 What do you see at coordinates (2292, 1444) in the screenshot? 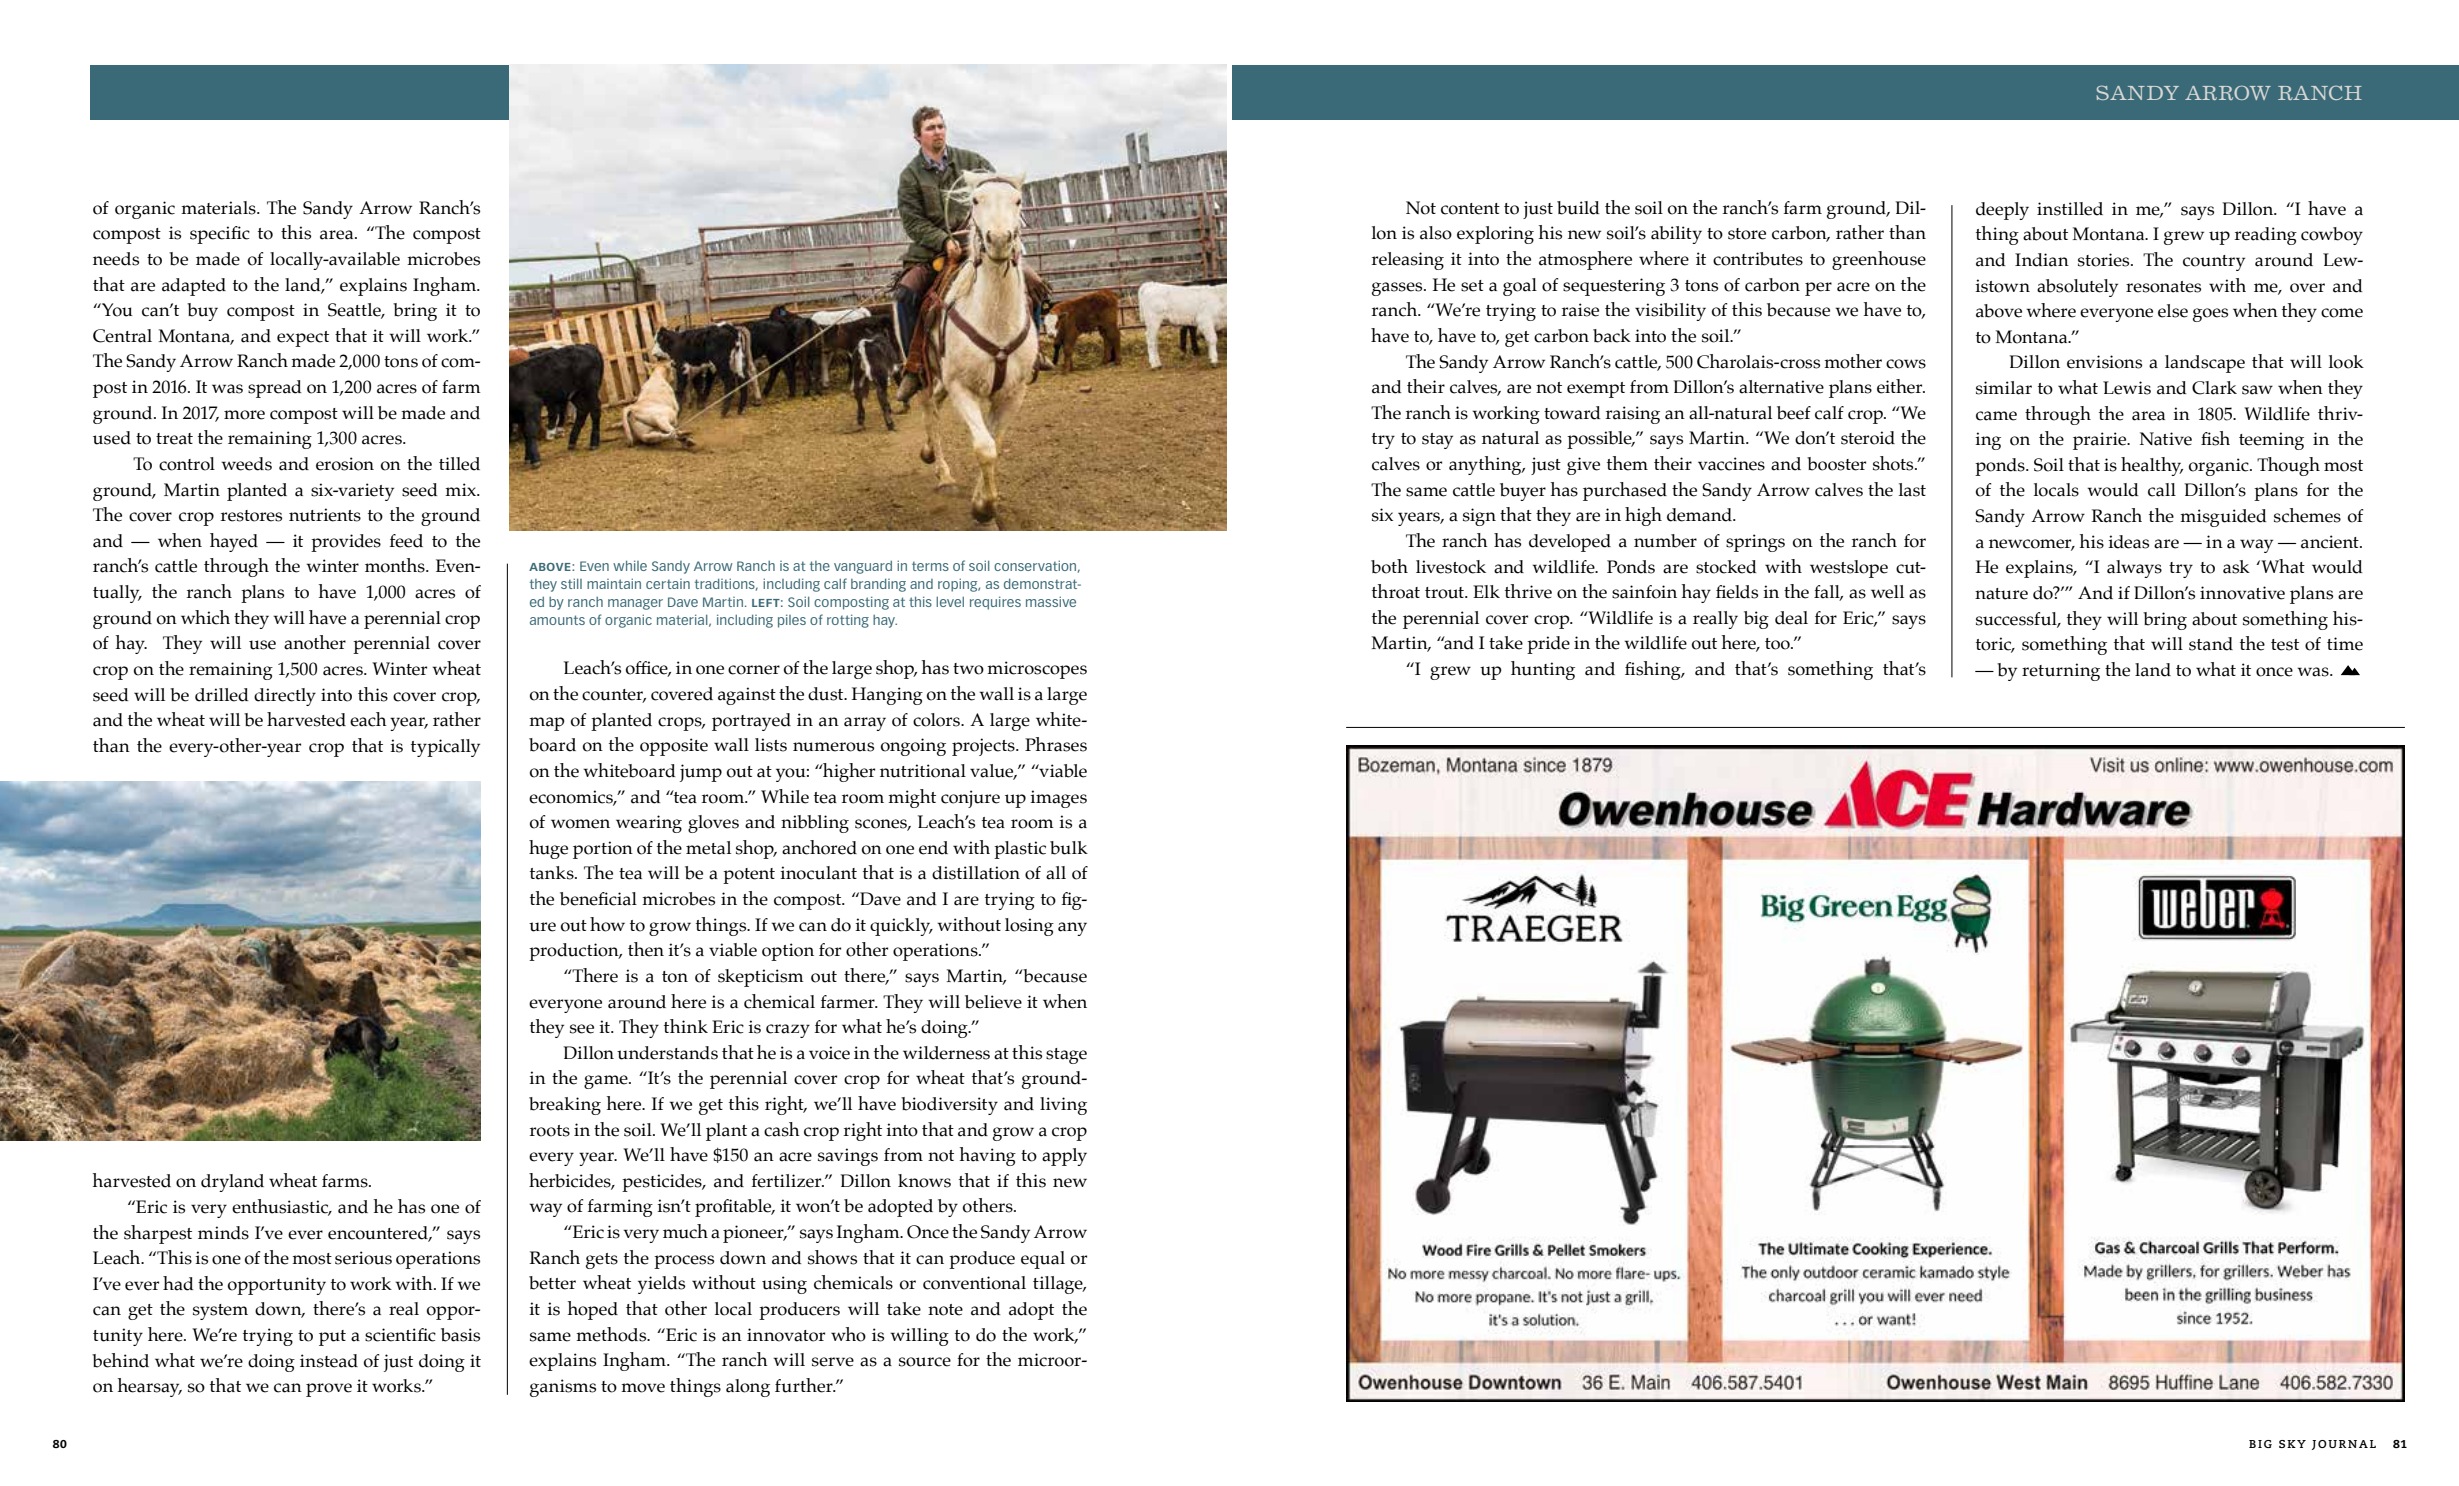
I see `sky` at bounding box center [2292, 1444].
